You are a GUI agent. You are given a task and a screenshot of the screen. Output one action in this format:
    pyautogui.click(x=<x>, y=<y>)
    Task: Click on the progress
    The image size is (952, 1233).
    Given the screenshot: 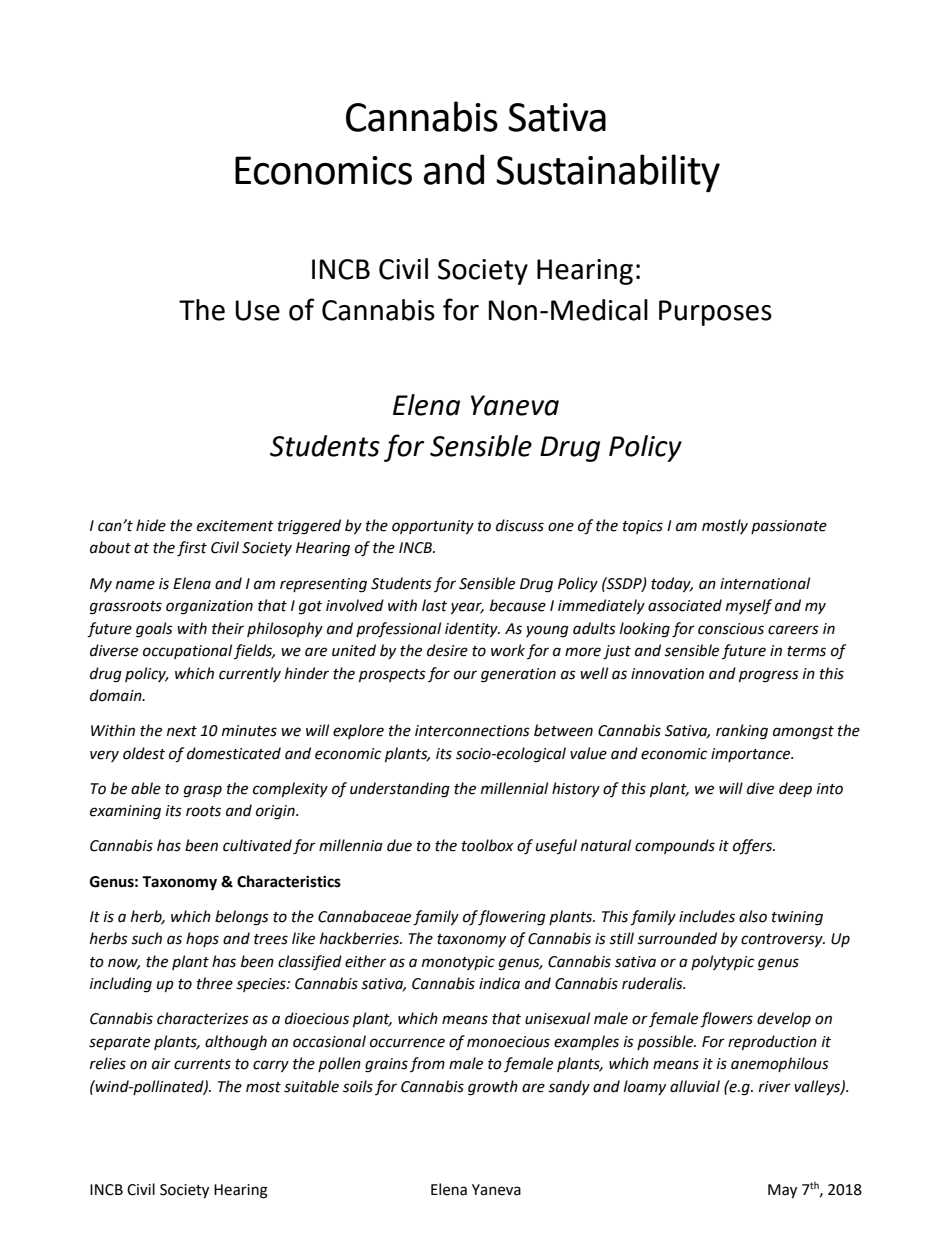 What is the action you would take?
    pyautogui.click(x=769, y=676)
